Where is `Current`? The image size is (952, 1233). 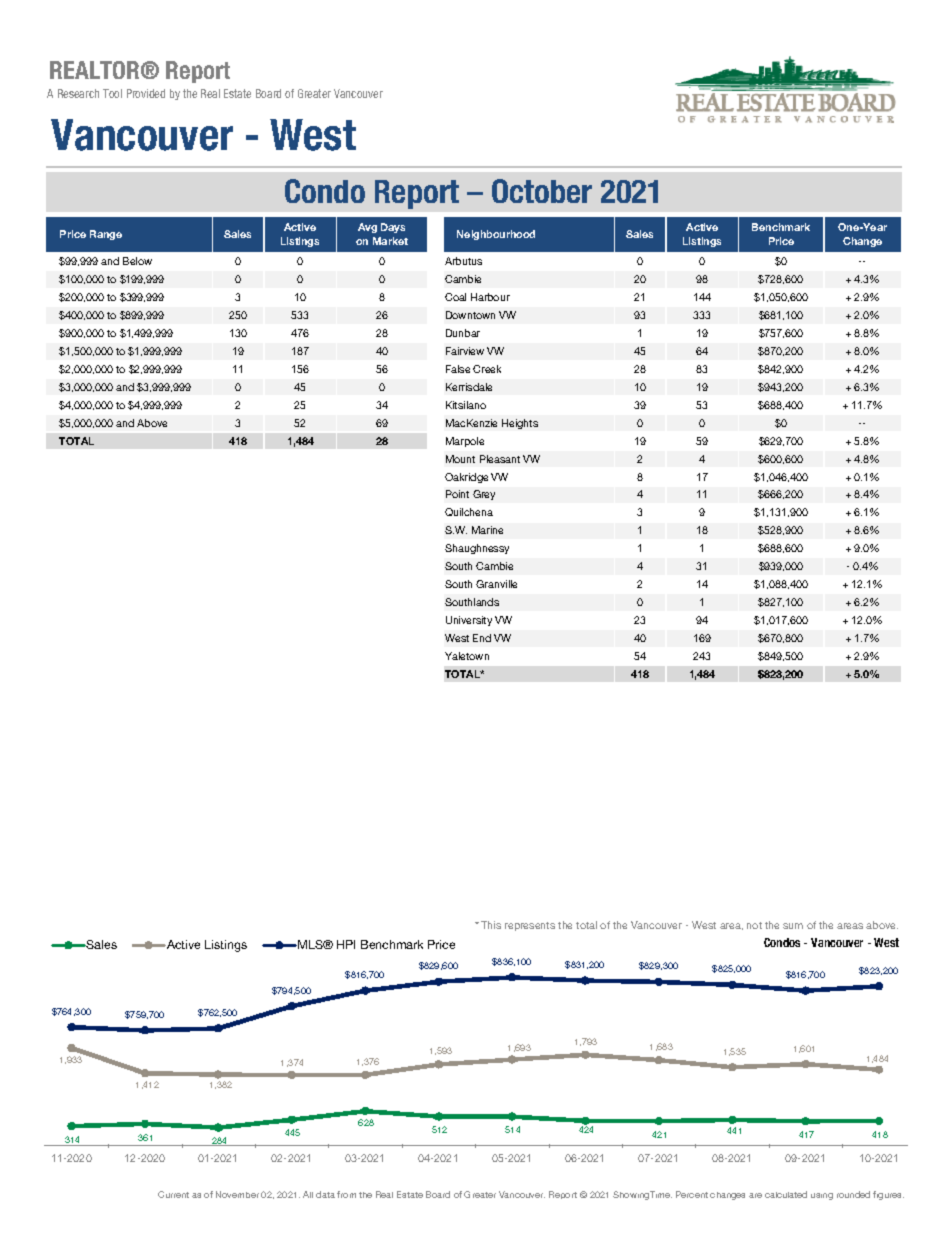
Current is located at coordinates (173, 1194).
